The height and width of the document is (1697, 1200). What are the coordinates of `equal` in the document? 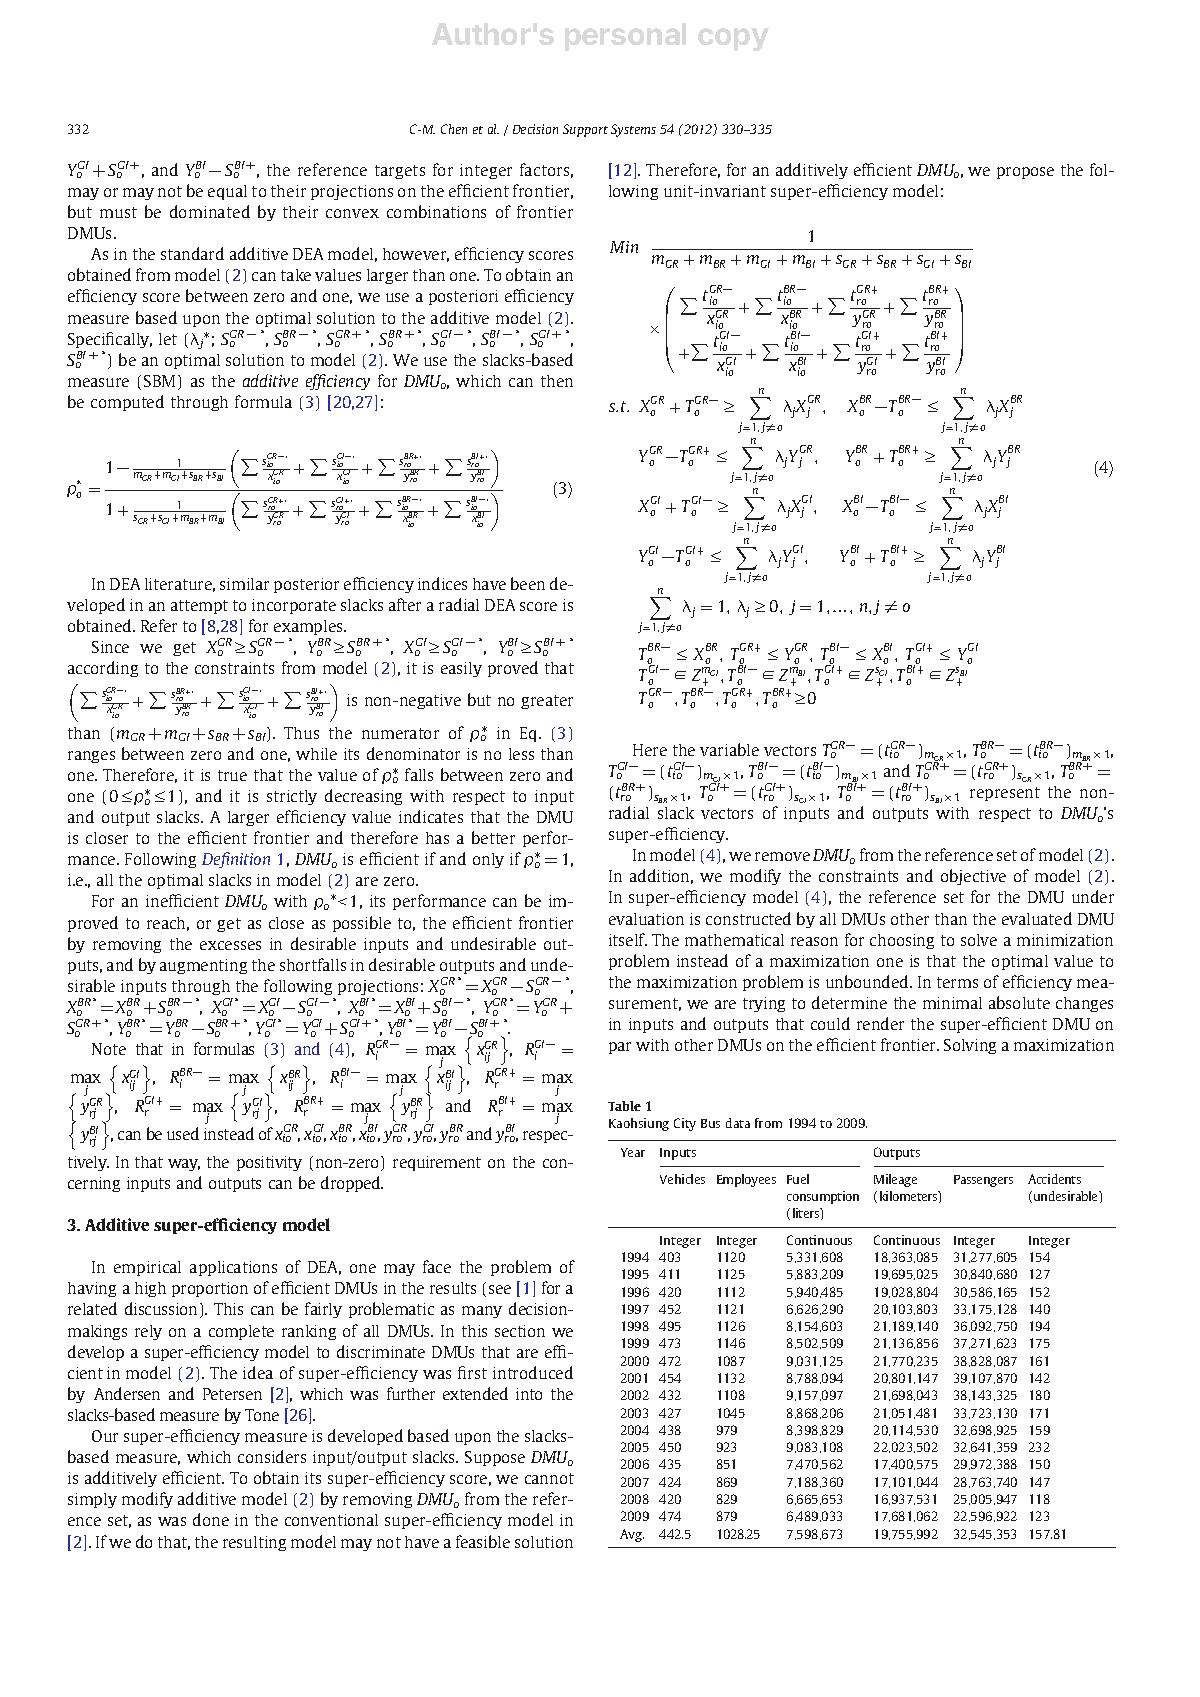 It's located at (227, 192).
